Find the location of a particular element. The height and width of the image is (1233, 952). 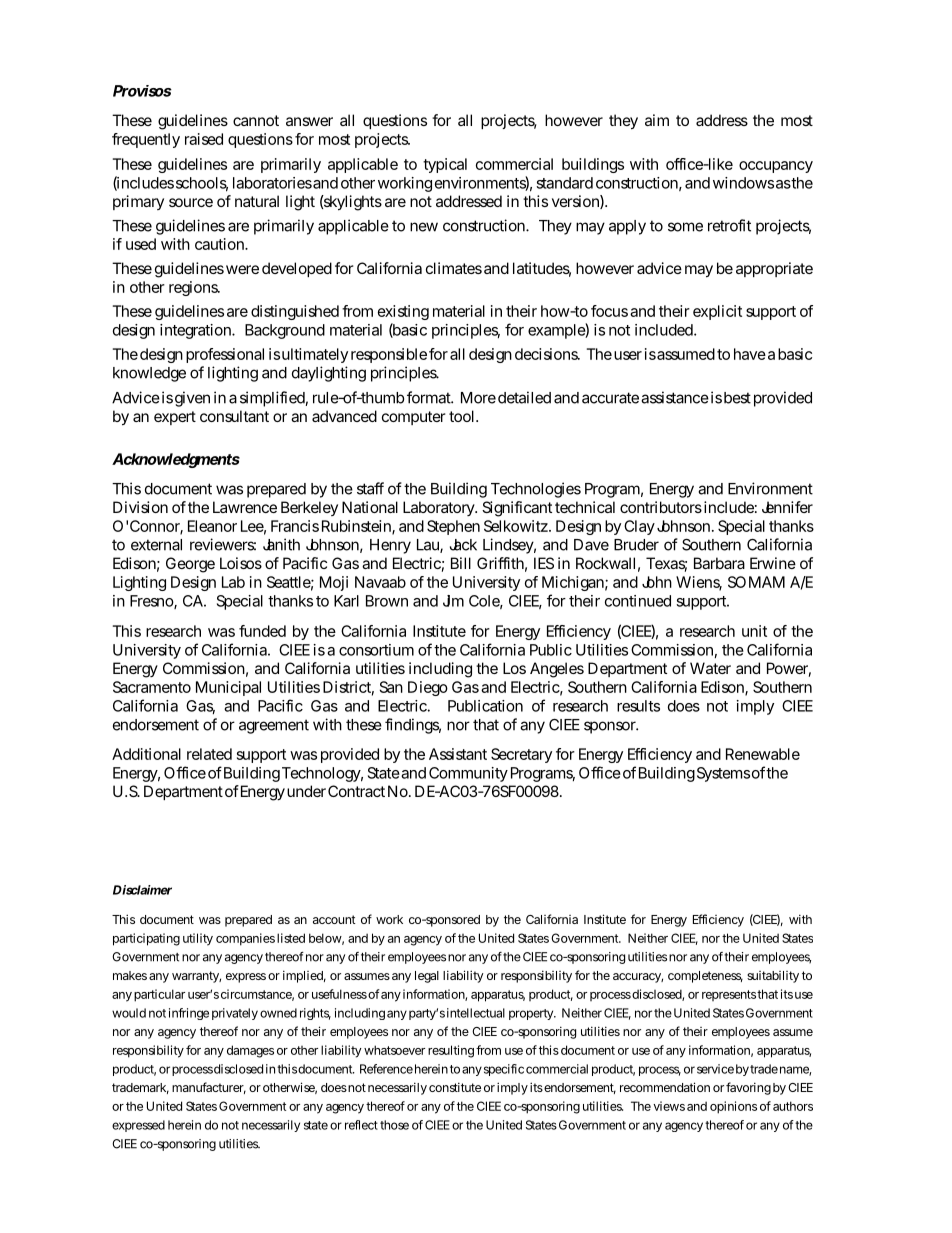

manufacturer is located at coordinates (209, 1088).
